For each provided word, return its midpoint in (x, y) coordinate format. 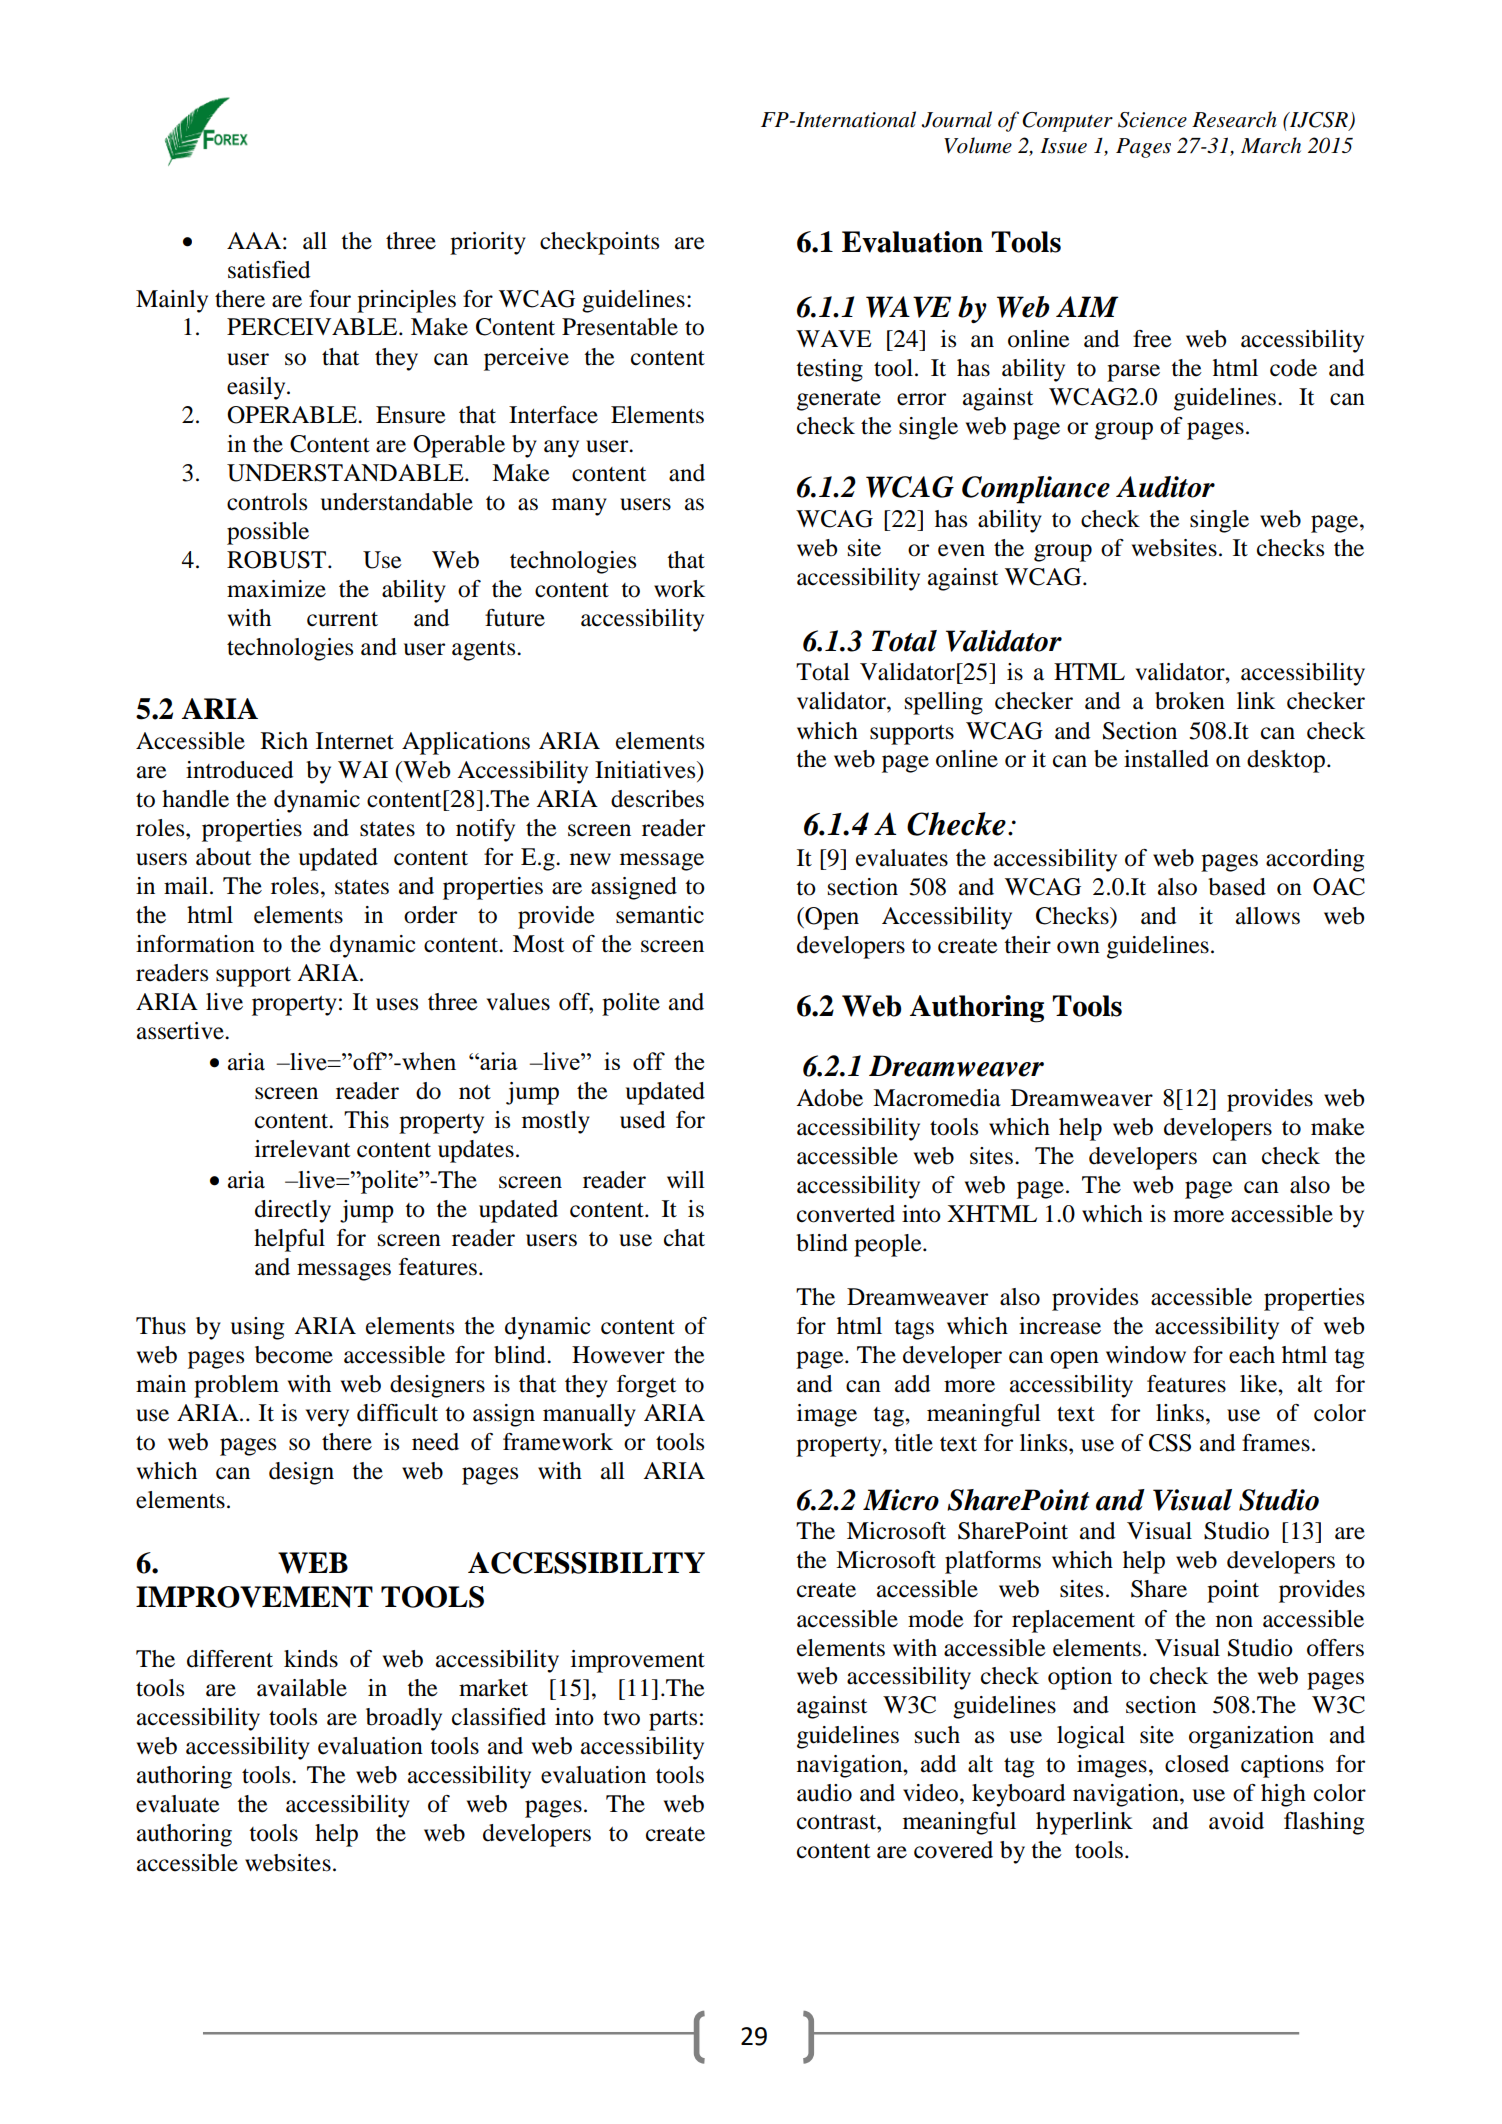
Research (1234, 119)
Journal (956, 119)
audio (824, 1793)
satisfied (269, 270)
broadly (404, 1719)
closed (1197, 1764)
